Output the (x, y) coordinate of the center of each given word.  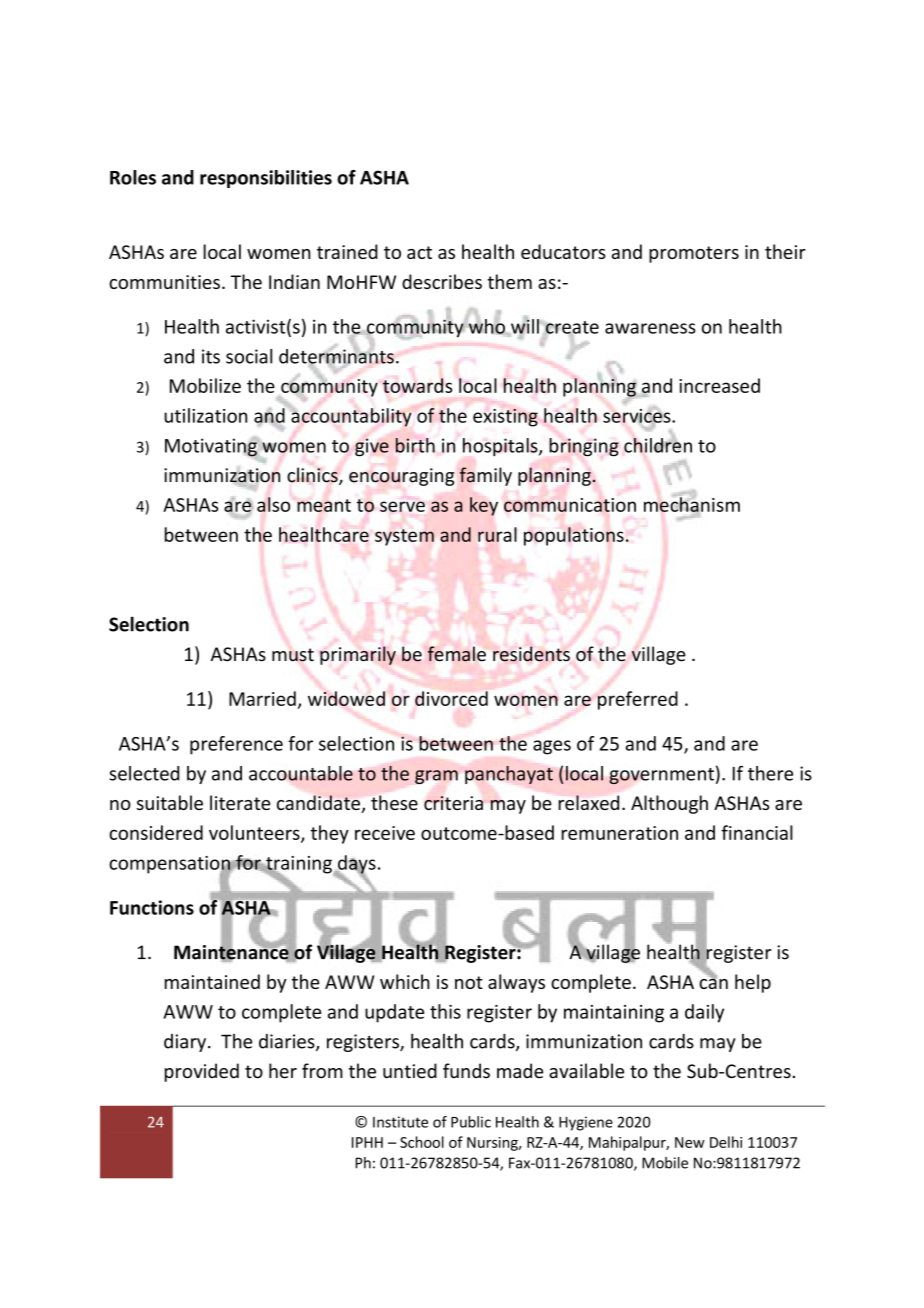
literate (240, 802)
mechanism (692, 504)
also (273, 504)
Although (669, 804)
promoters (694, 254)
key (484, 506)
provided (202, 1072)
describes (442, 281)
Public (471, 1122)
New (690, 1142)
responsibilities (266, 179)
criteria (453, 803)
